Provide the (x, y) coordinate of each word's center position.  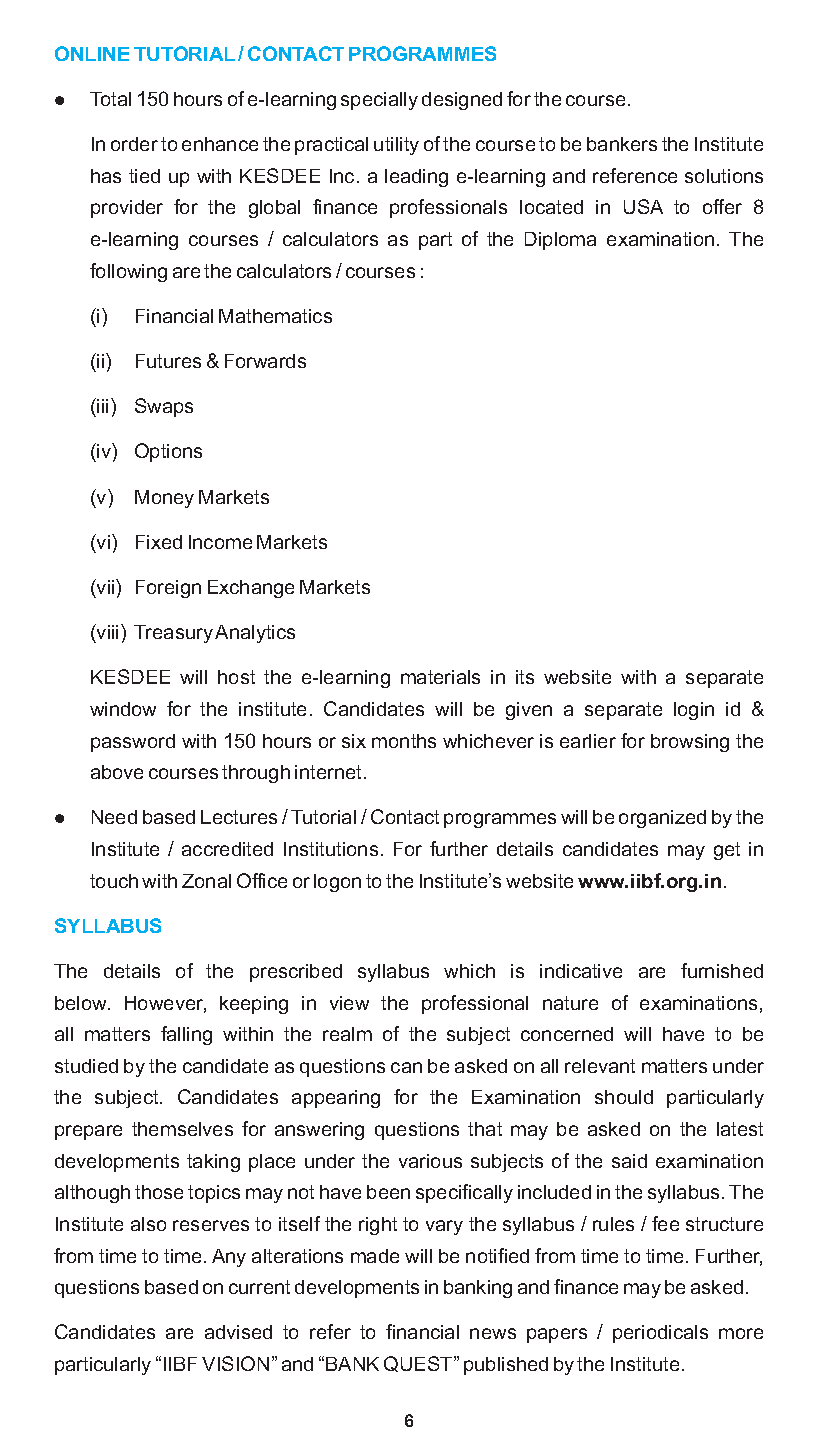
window (123, 709)
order (134, 144)
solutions (724, 176)
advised (238, 1332)
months (404, 741)
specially (379, 101)
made (375, 1256)
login (694, 711)
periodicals (660, 1334)
